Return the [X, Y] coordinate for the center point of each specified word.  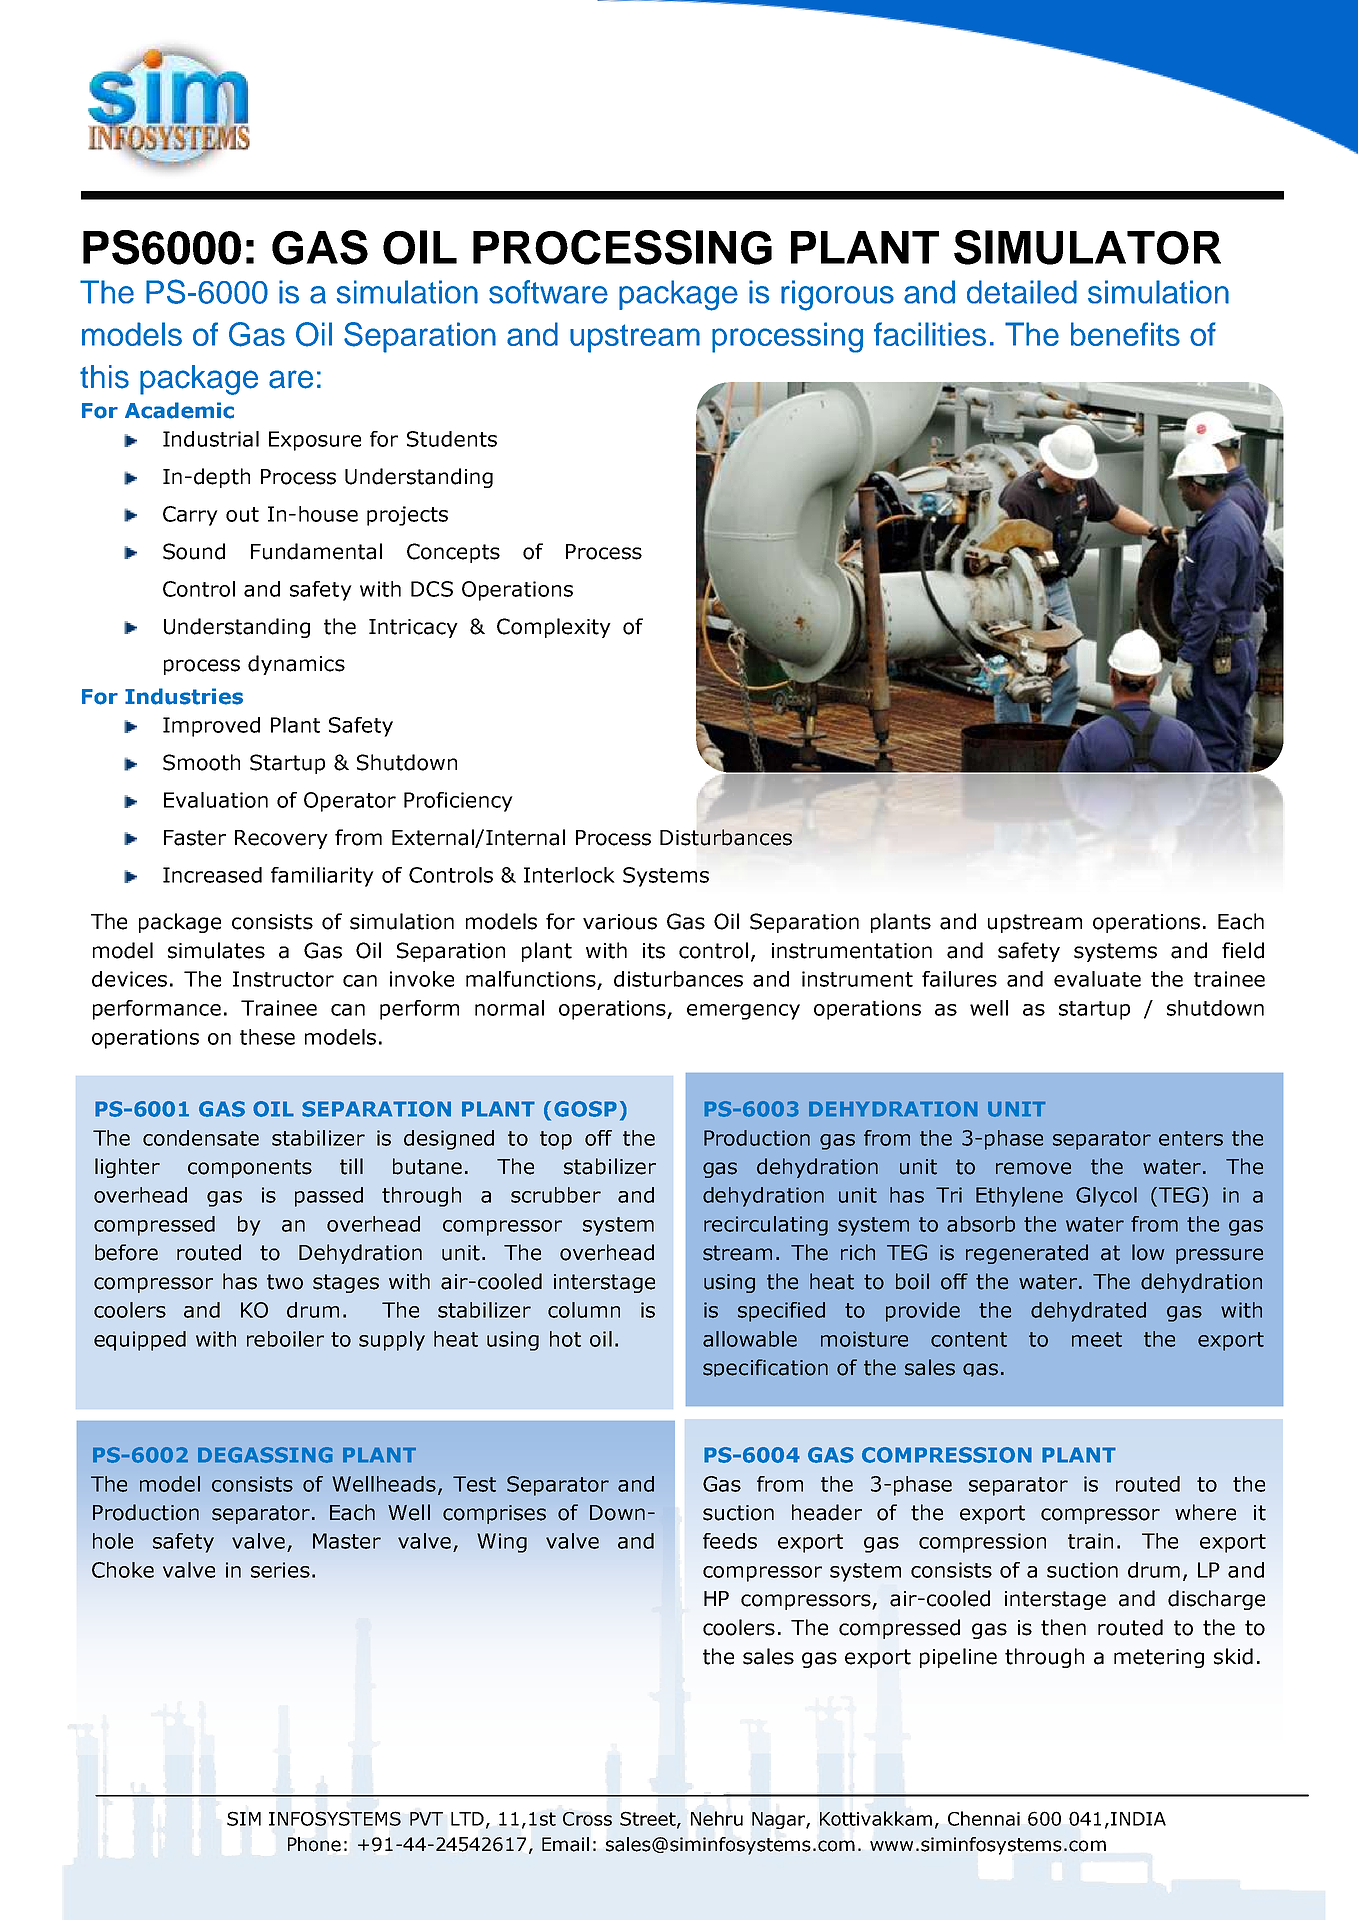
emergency [743, 1012]
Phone [314, 1844]
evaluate [1097, 979]
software [548, 292]
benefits [1125, 334]
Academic [179, 410]
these [267, 1037]
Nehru [717, 1818]
